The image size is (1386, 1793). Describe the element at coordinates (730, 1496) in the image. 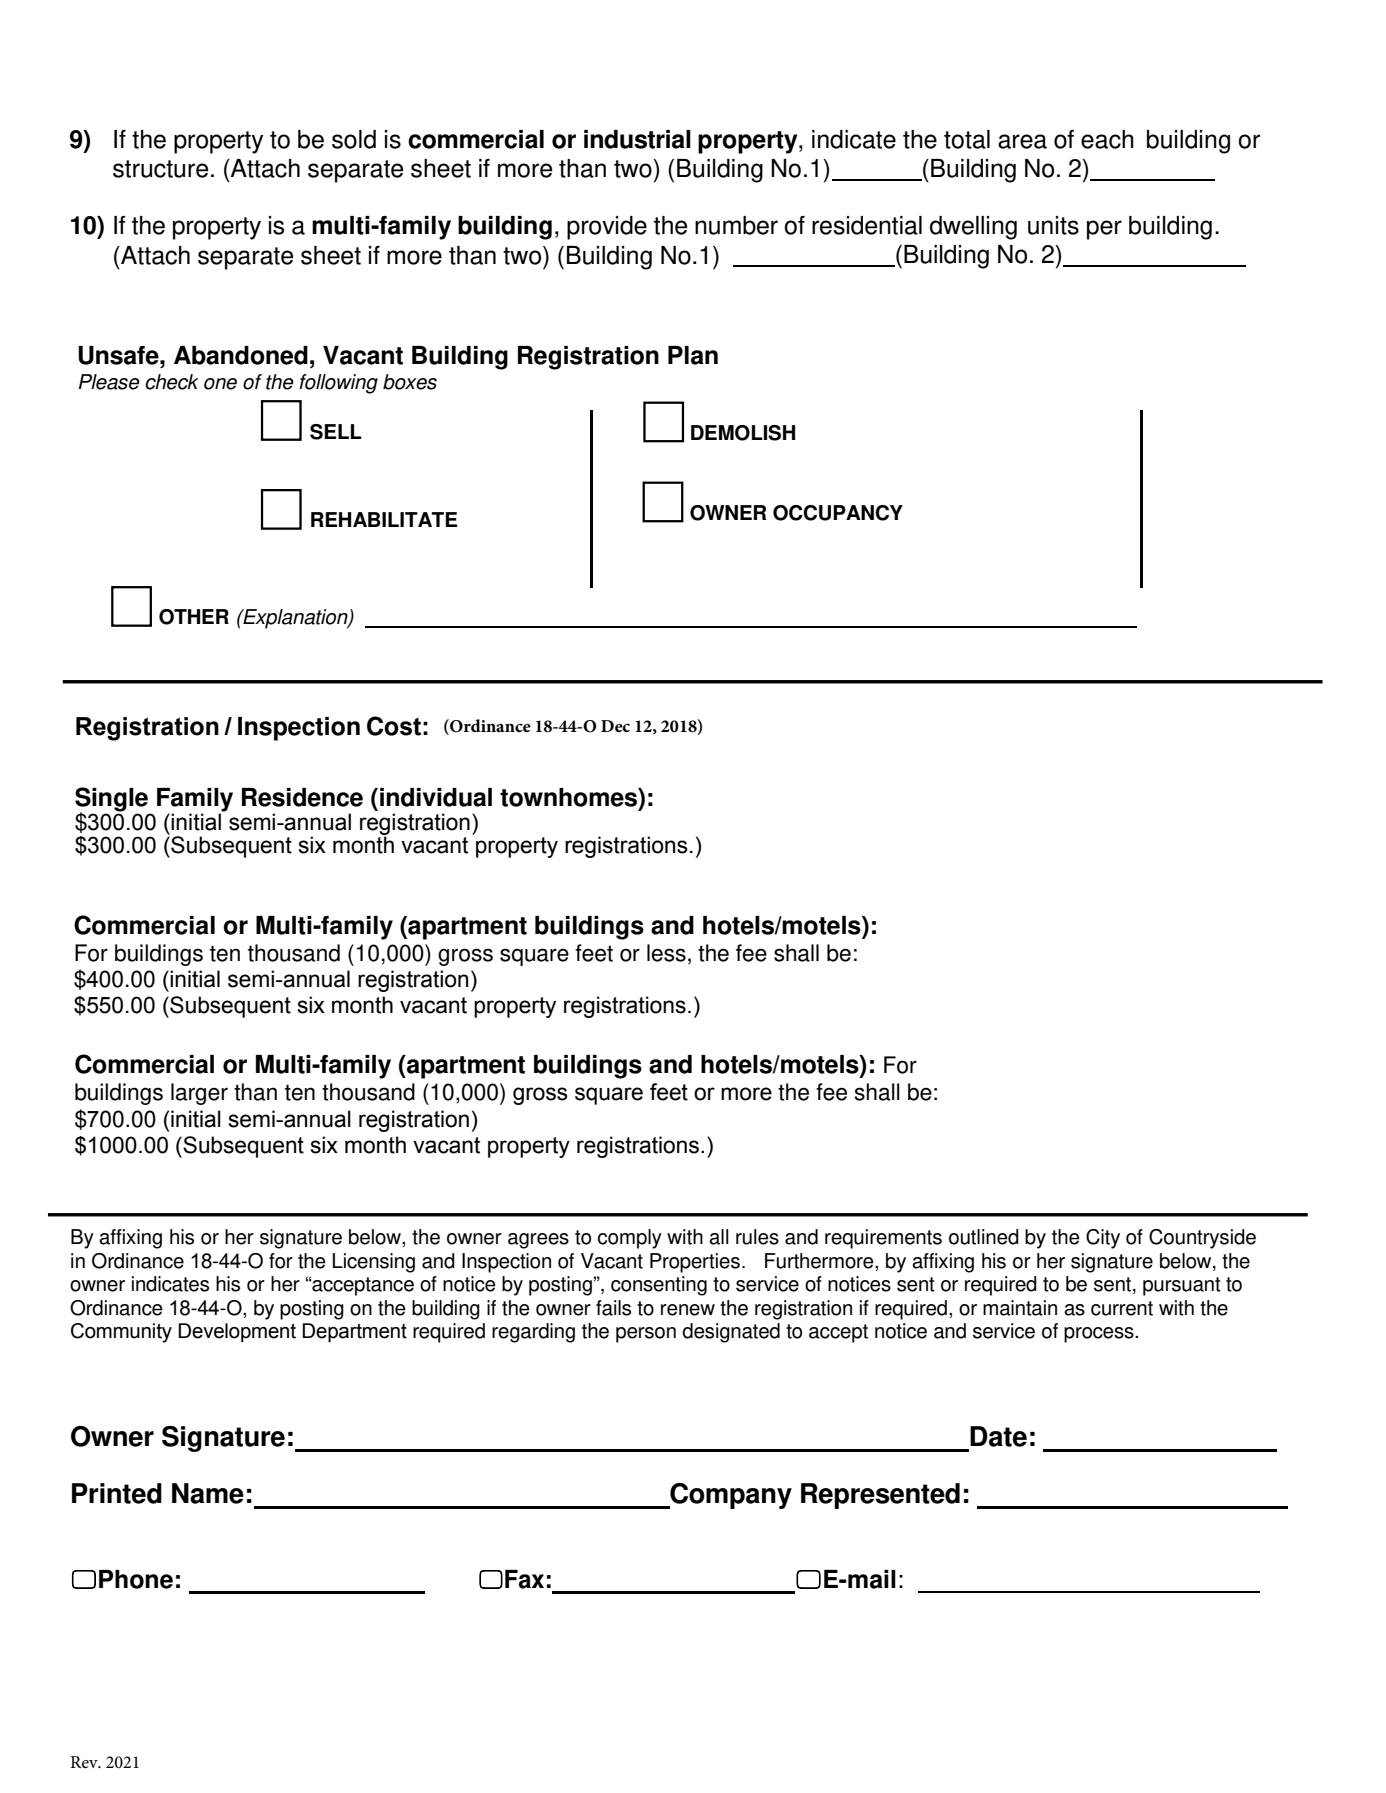

I see `Company` at that location.
